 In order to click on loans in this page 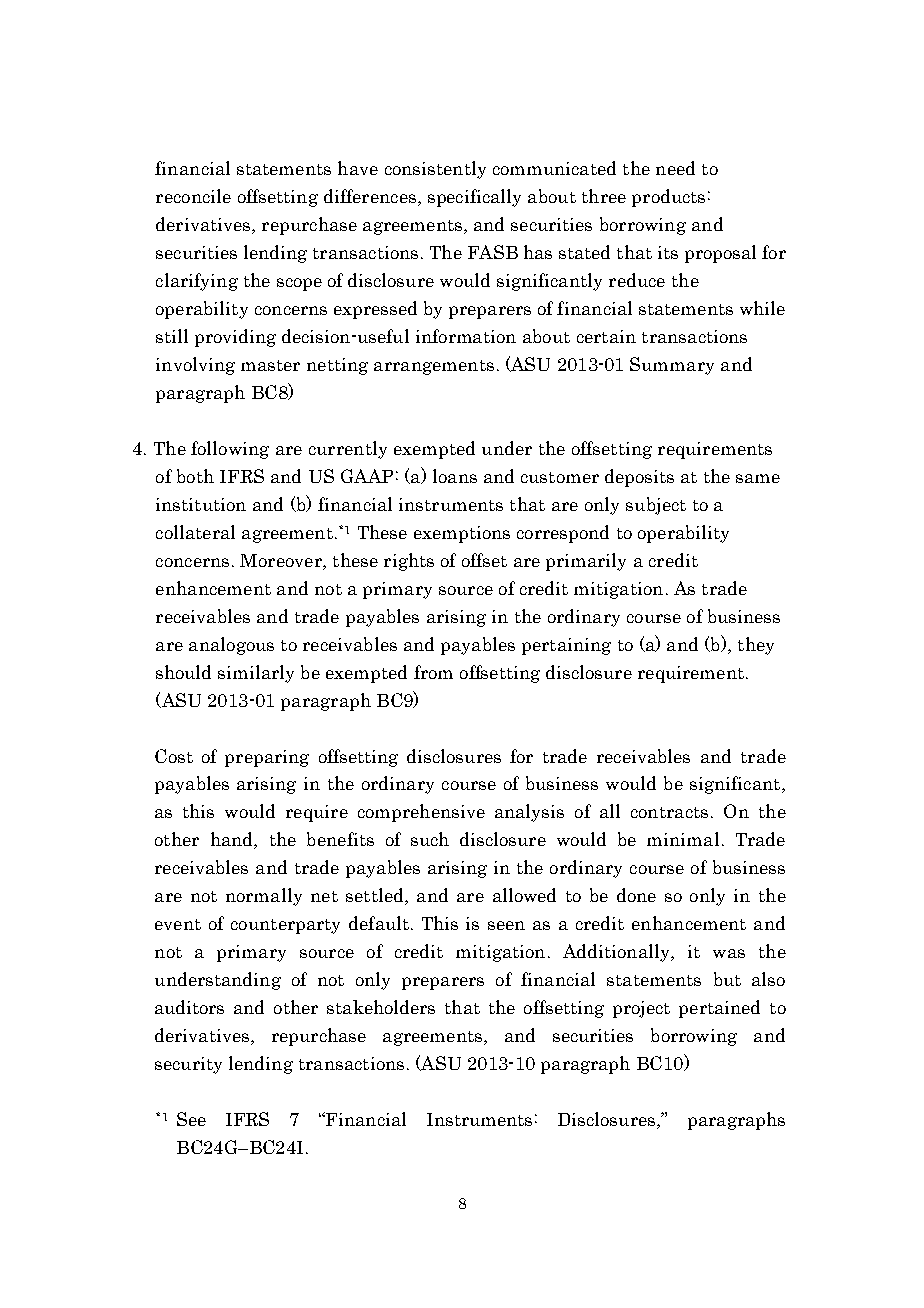, I will do `click(455, 476)`.
